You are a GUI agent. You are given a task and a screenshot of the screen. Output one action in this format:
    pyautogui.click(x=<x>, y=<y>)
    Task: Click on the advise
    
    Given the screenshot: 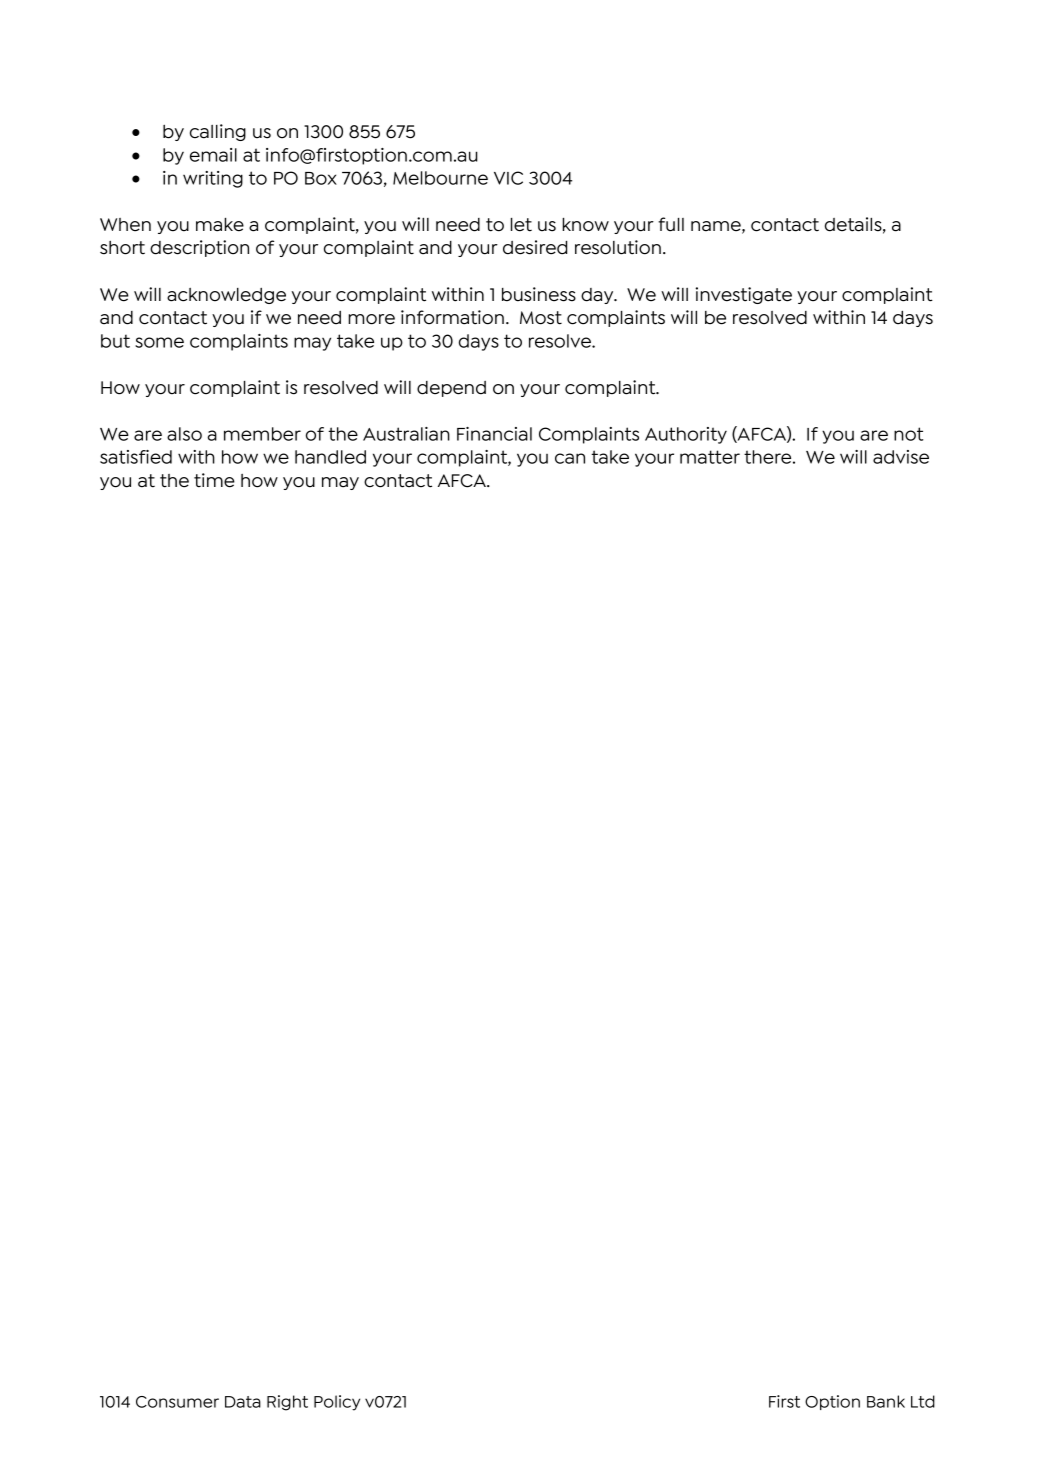 What is the action you would take?
    pyautogui.click(x=901, y=457)
